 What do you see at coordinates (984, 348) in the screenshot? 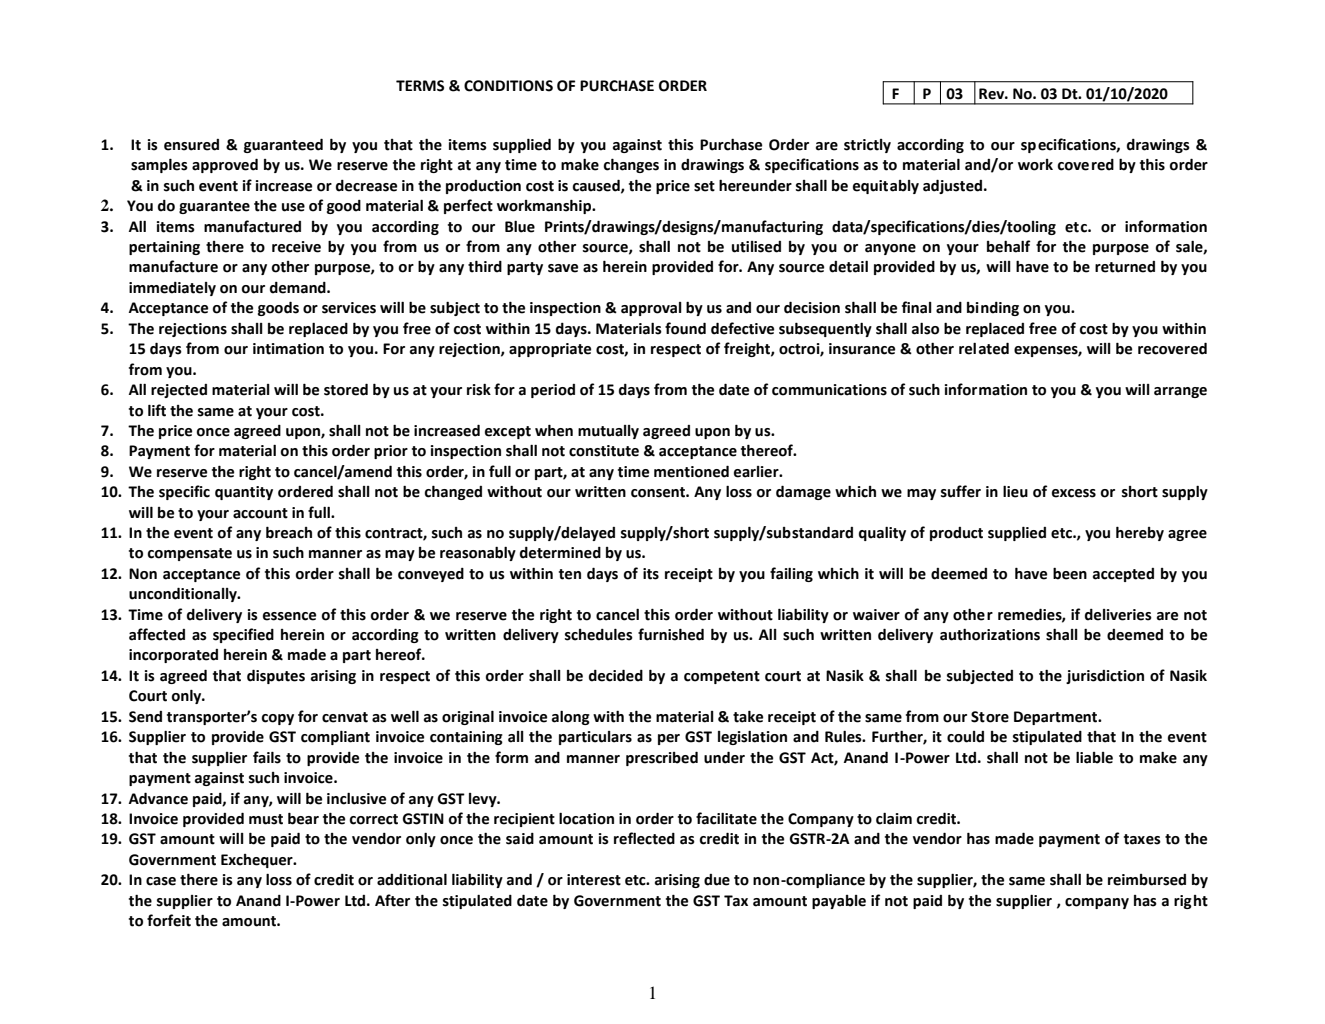
I see `related` at bounding box center [984, 348].
